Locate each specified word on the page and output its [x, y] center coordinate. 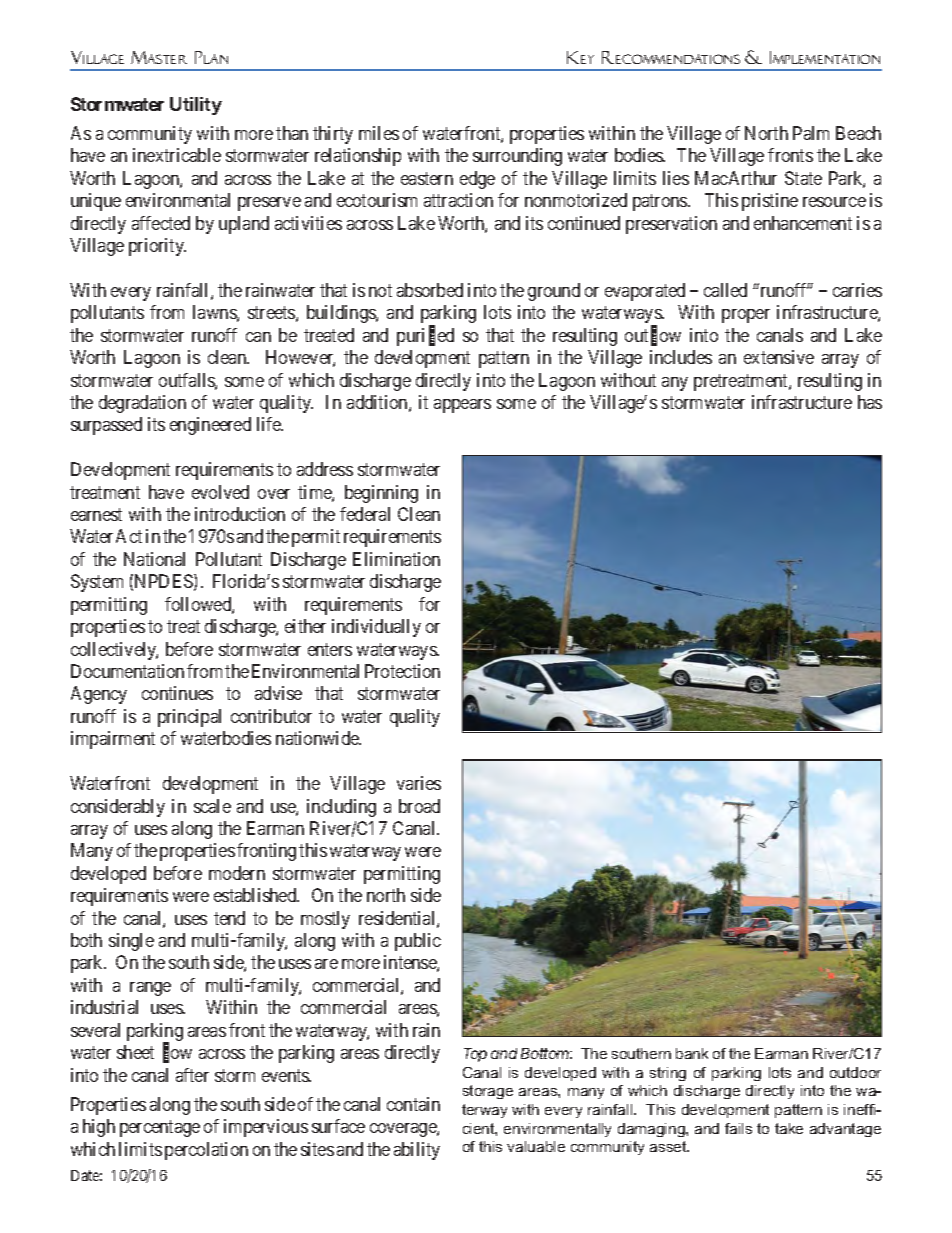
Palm [811, 133]
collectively [114, 651]
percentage [160, 1129]
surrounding [517, 157]
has [870, 402]
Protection [402, 671]
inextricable [177, 155]
